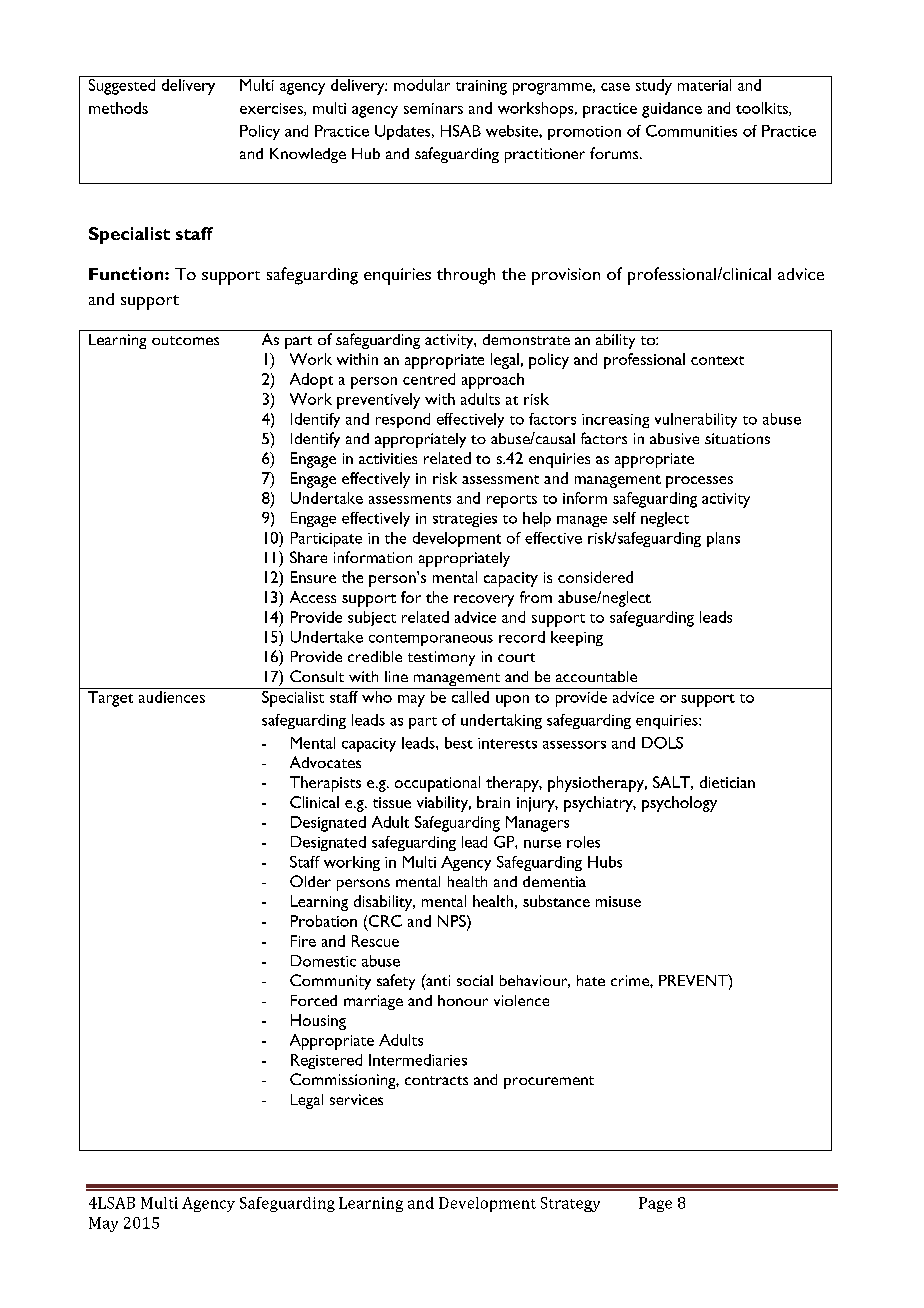 This screenshot has height=1308, width=924. What do you see at coordinates (118, 108) in the screenshot?
I see `methods` at bounding box center [118, 108].
